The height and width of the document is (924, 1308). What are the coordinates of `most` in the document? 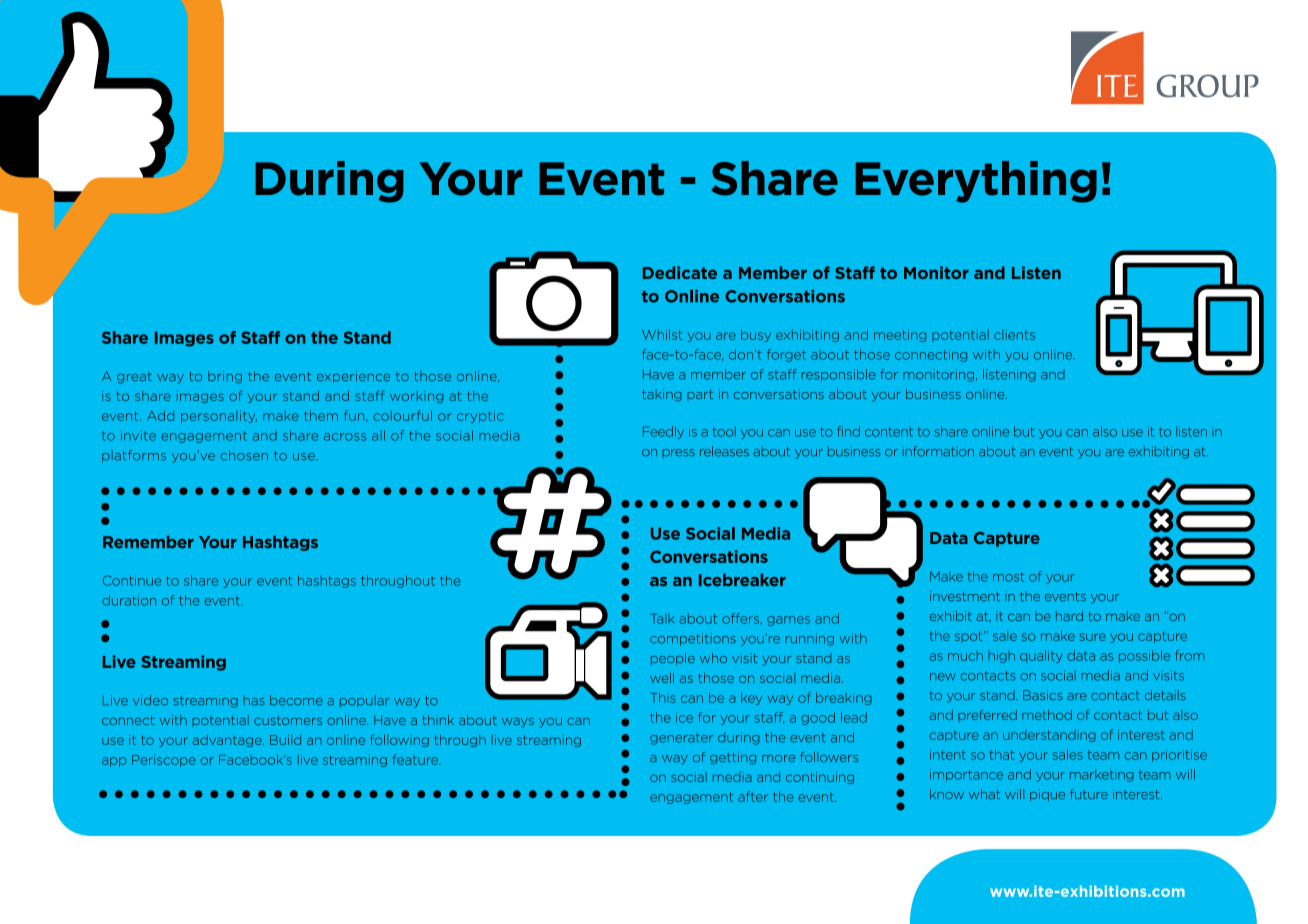 It's located at (1008, 577).
